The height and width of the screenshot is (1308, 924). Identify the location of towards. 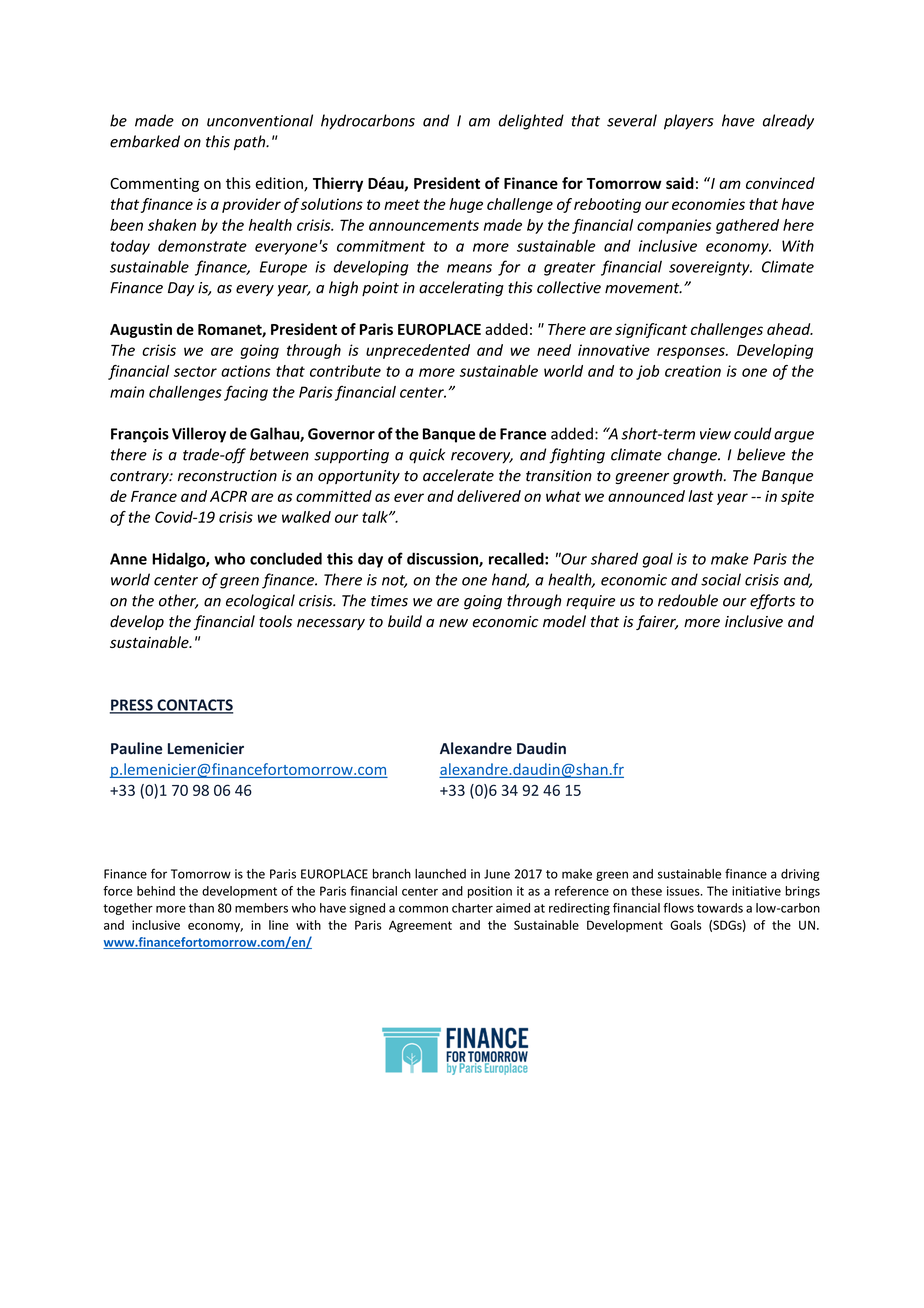
(720, 908).
